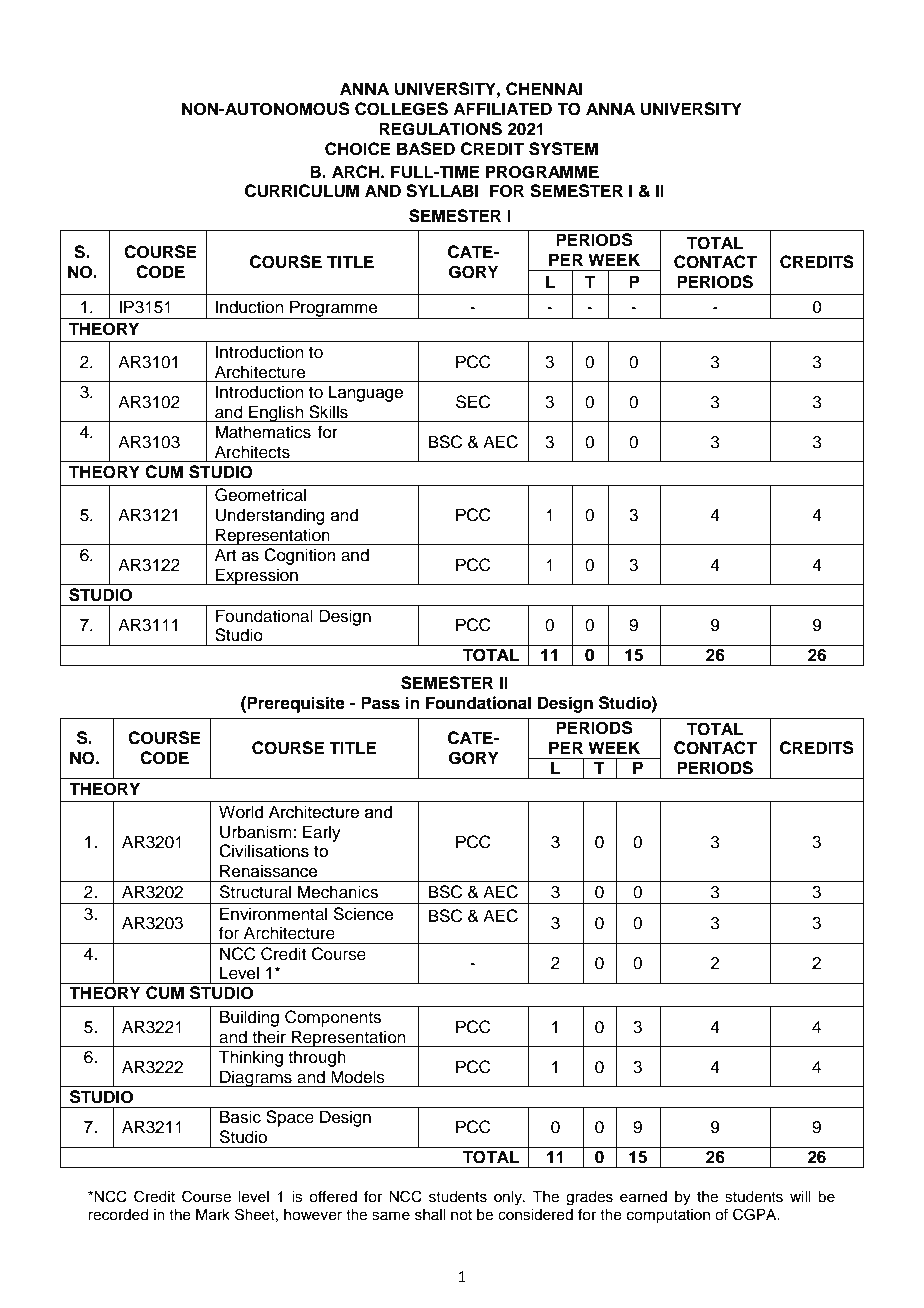 This image has height=1308, width=924. Describe the element at coordinates (322, 833) in the image. I see `Early` at that location.
